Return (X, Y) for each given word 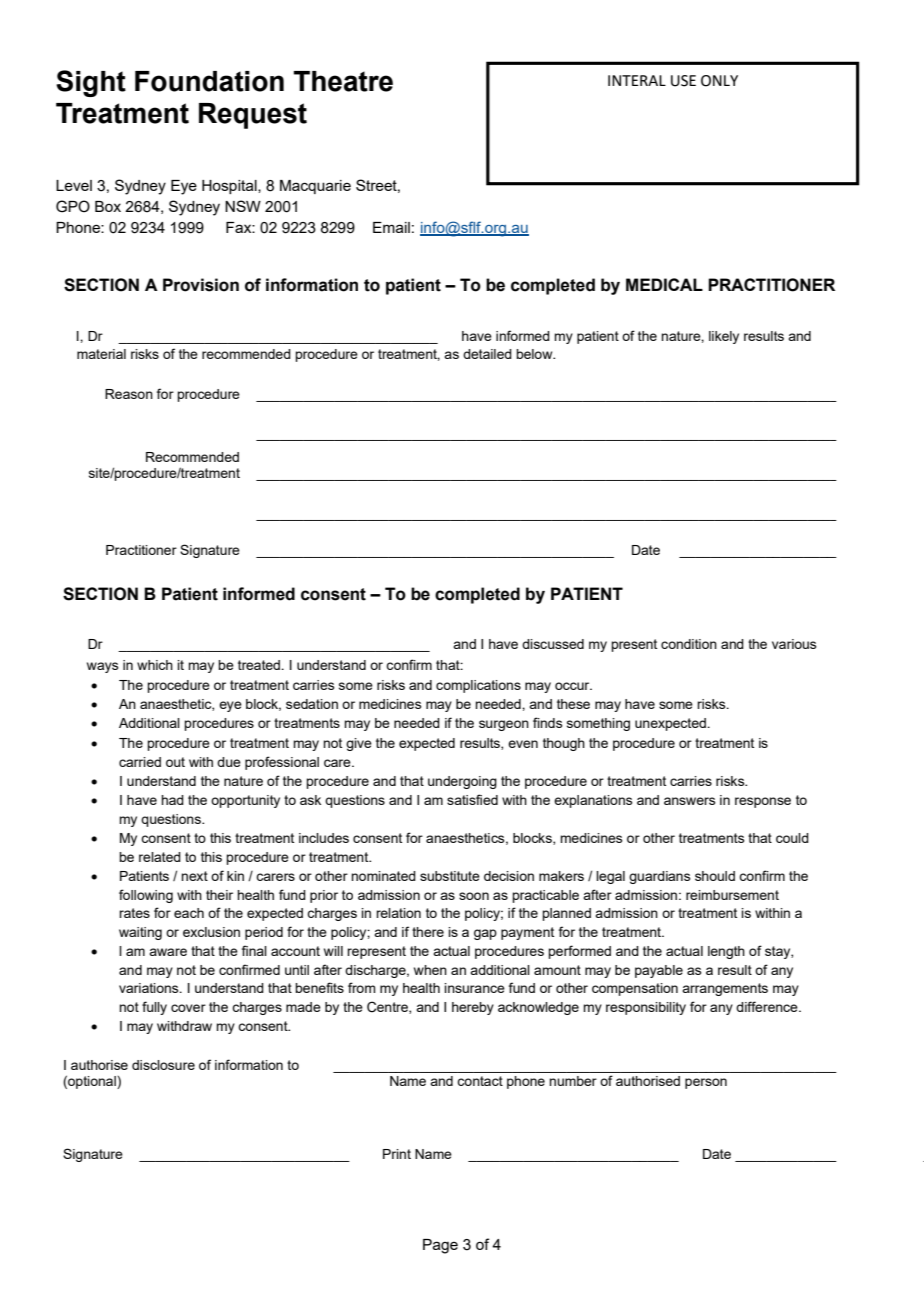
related (160, 857)
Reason (129, 394)
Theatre (343, 81)
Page (440, 1246)
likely (724, 337)
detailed (487, 354)
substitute (450, 876)
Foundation (209, 81)
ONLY (719, 81)
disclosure (163, 1065)
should (715, 876)
